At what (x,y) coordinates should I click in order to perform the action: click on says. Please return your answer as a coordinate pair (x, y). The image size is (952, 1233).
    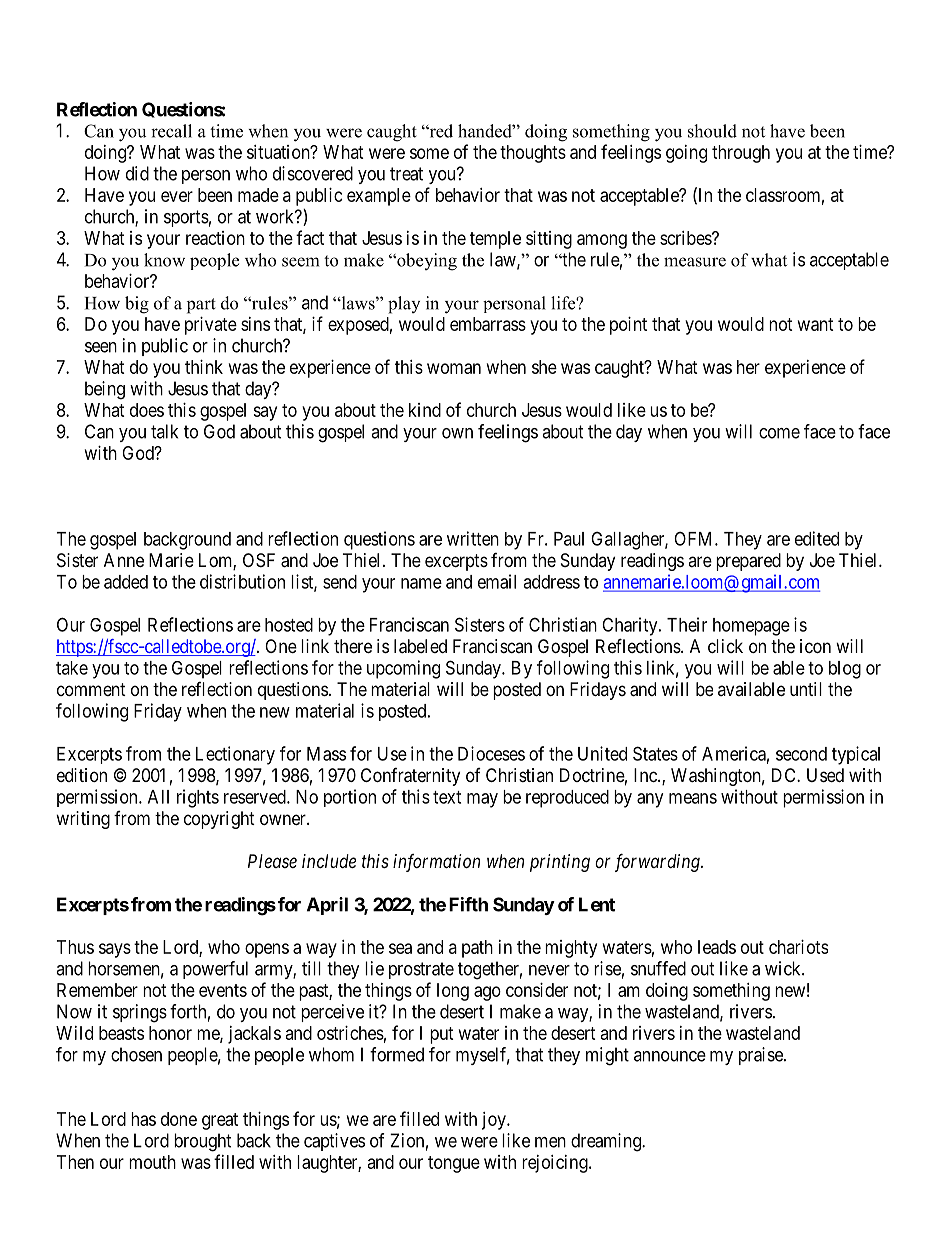
    Looking at the image, I should click on (115, 950).
